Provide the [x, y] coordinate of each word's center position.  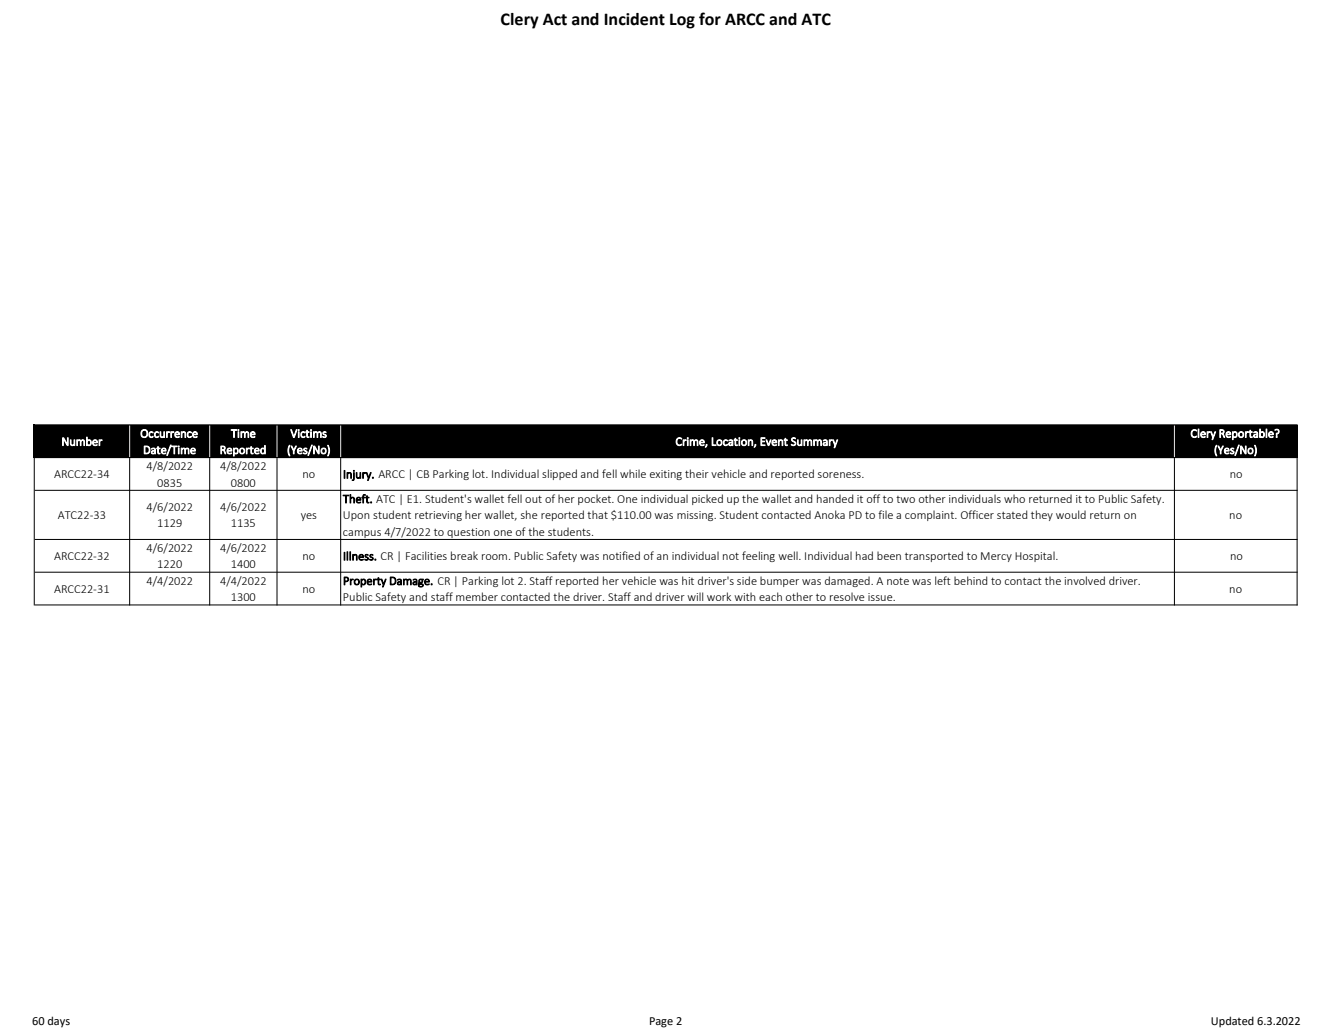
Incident [634, 19]
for [710, 19]
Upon [356, 516]
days [58, 1022]
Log [682, 21]
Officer [977, 514]
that [597, 514]
